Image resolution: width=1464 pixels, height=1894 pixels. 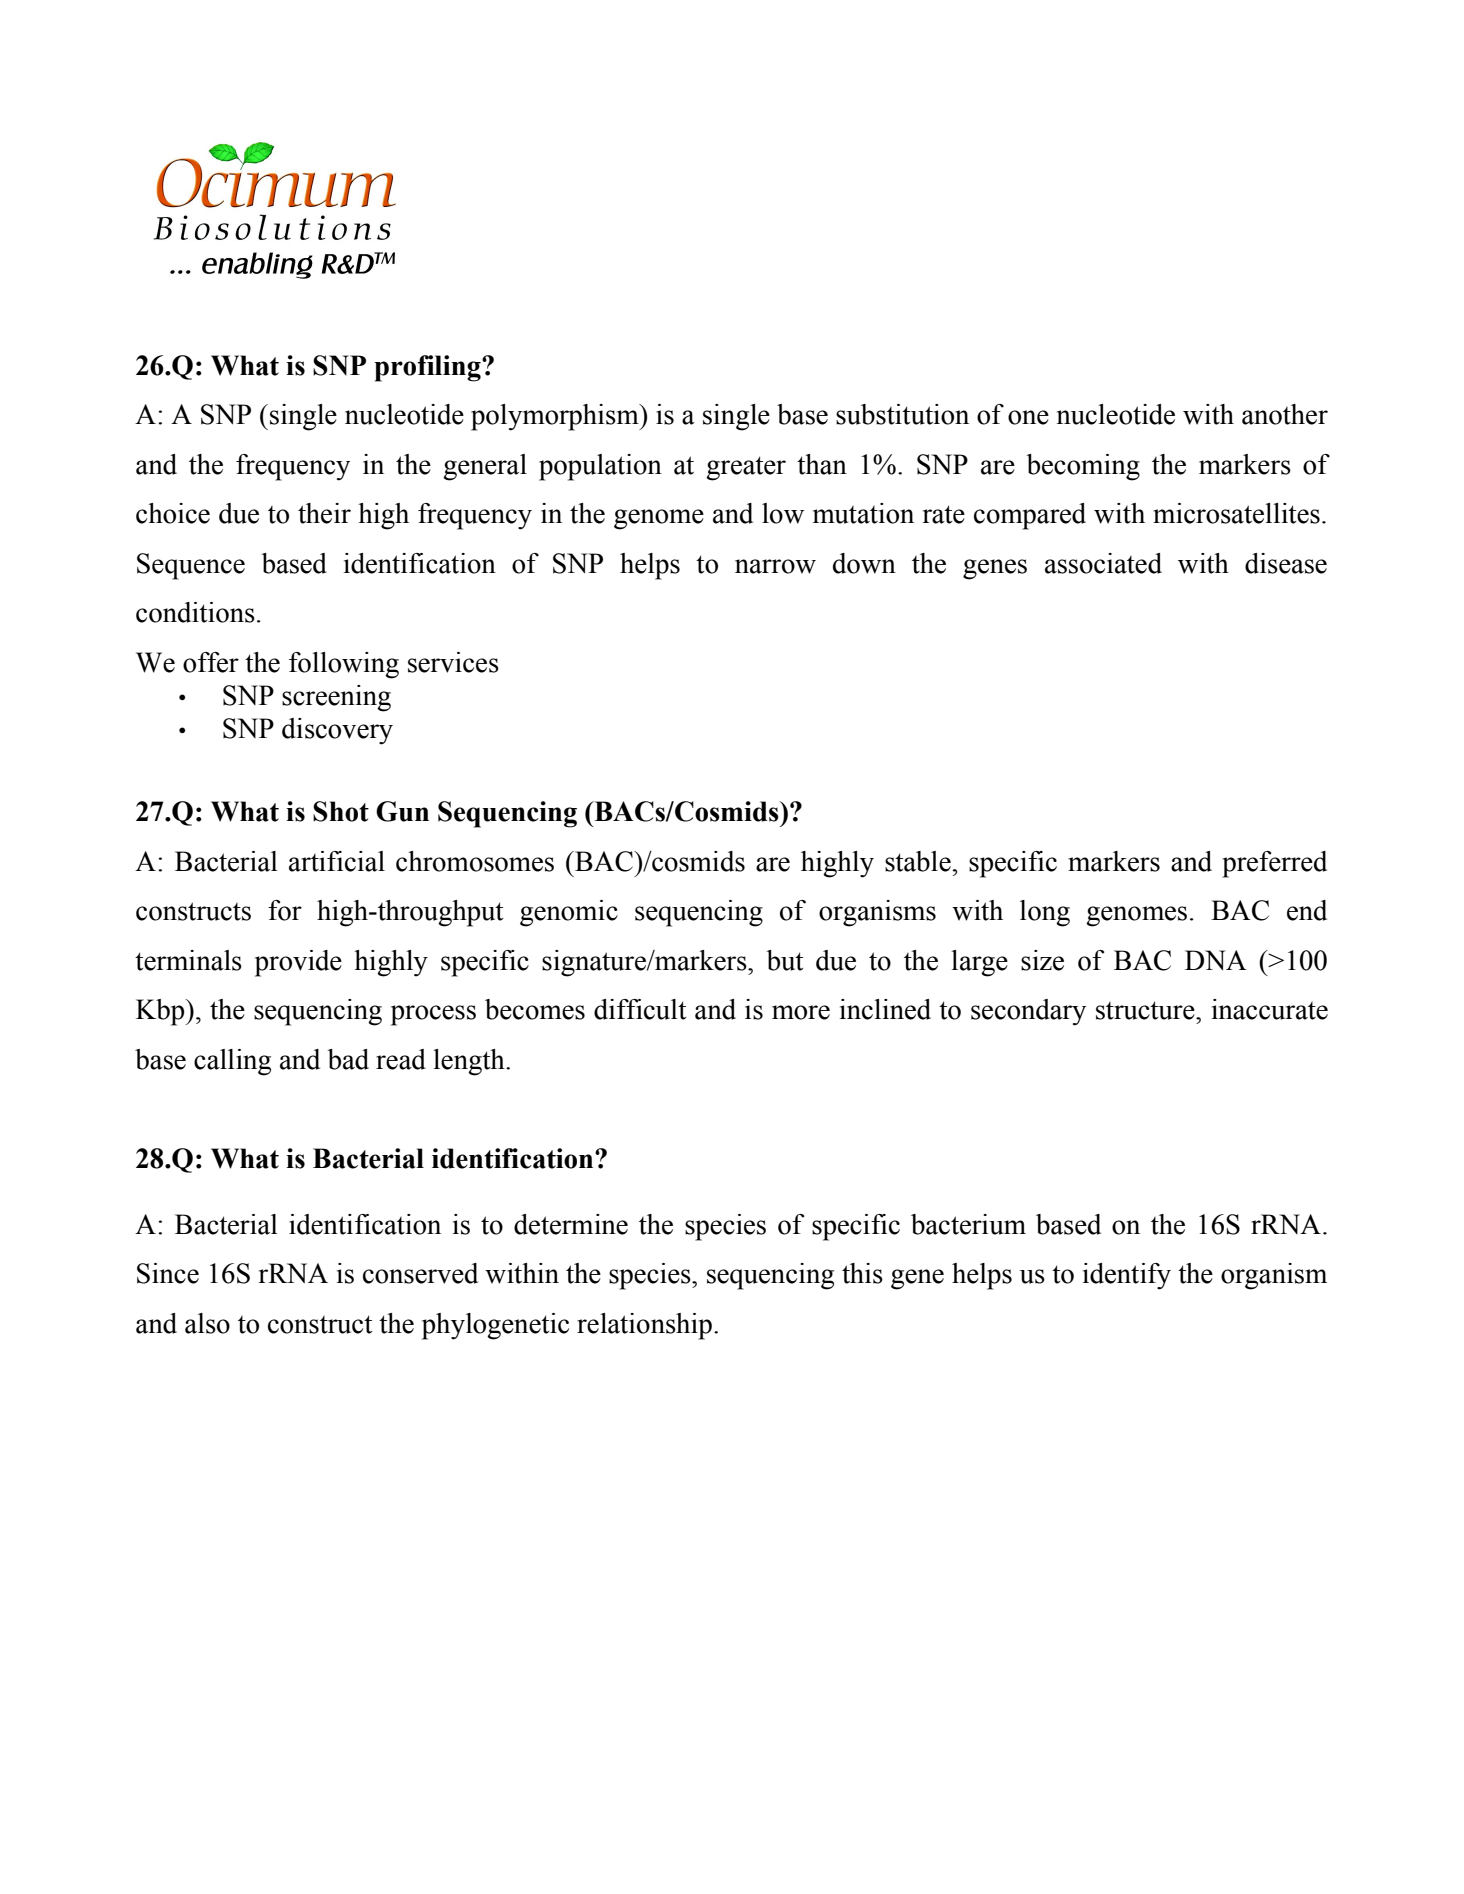 What do you see at coordinates (1274, 864) in the screenshot?
I see `preferred` at bounding box center [1274, 864].
